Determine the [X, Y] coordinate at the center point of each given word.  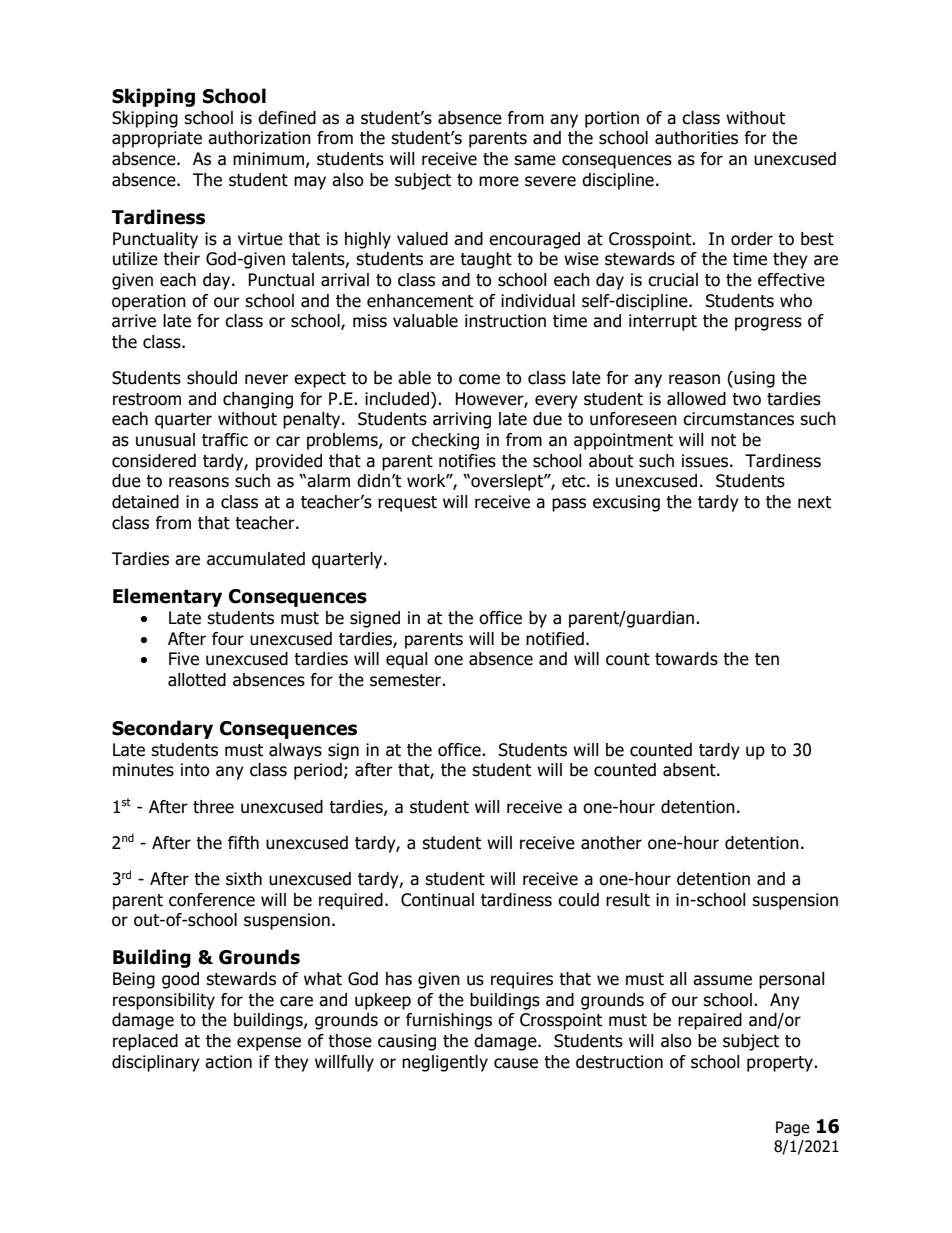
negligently [445, 1063]
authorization [259, 138]
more [499, 181]
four [228, 639]
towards [686, 659]
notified [555, 639]
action [228, 1062]
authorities [696, 138]
